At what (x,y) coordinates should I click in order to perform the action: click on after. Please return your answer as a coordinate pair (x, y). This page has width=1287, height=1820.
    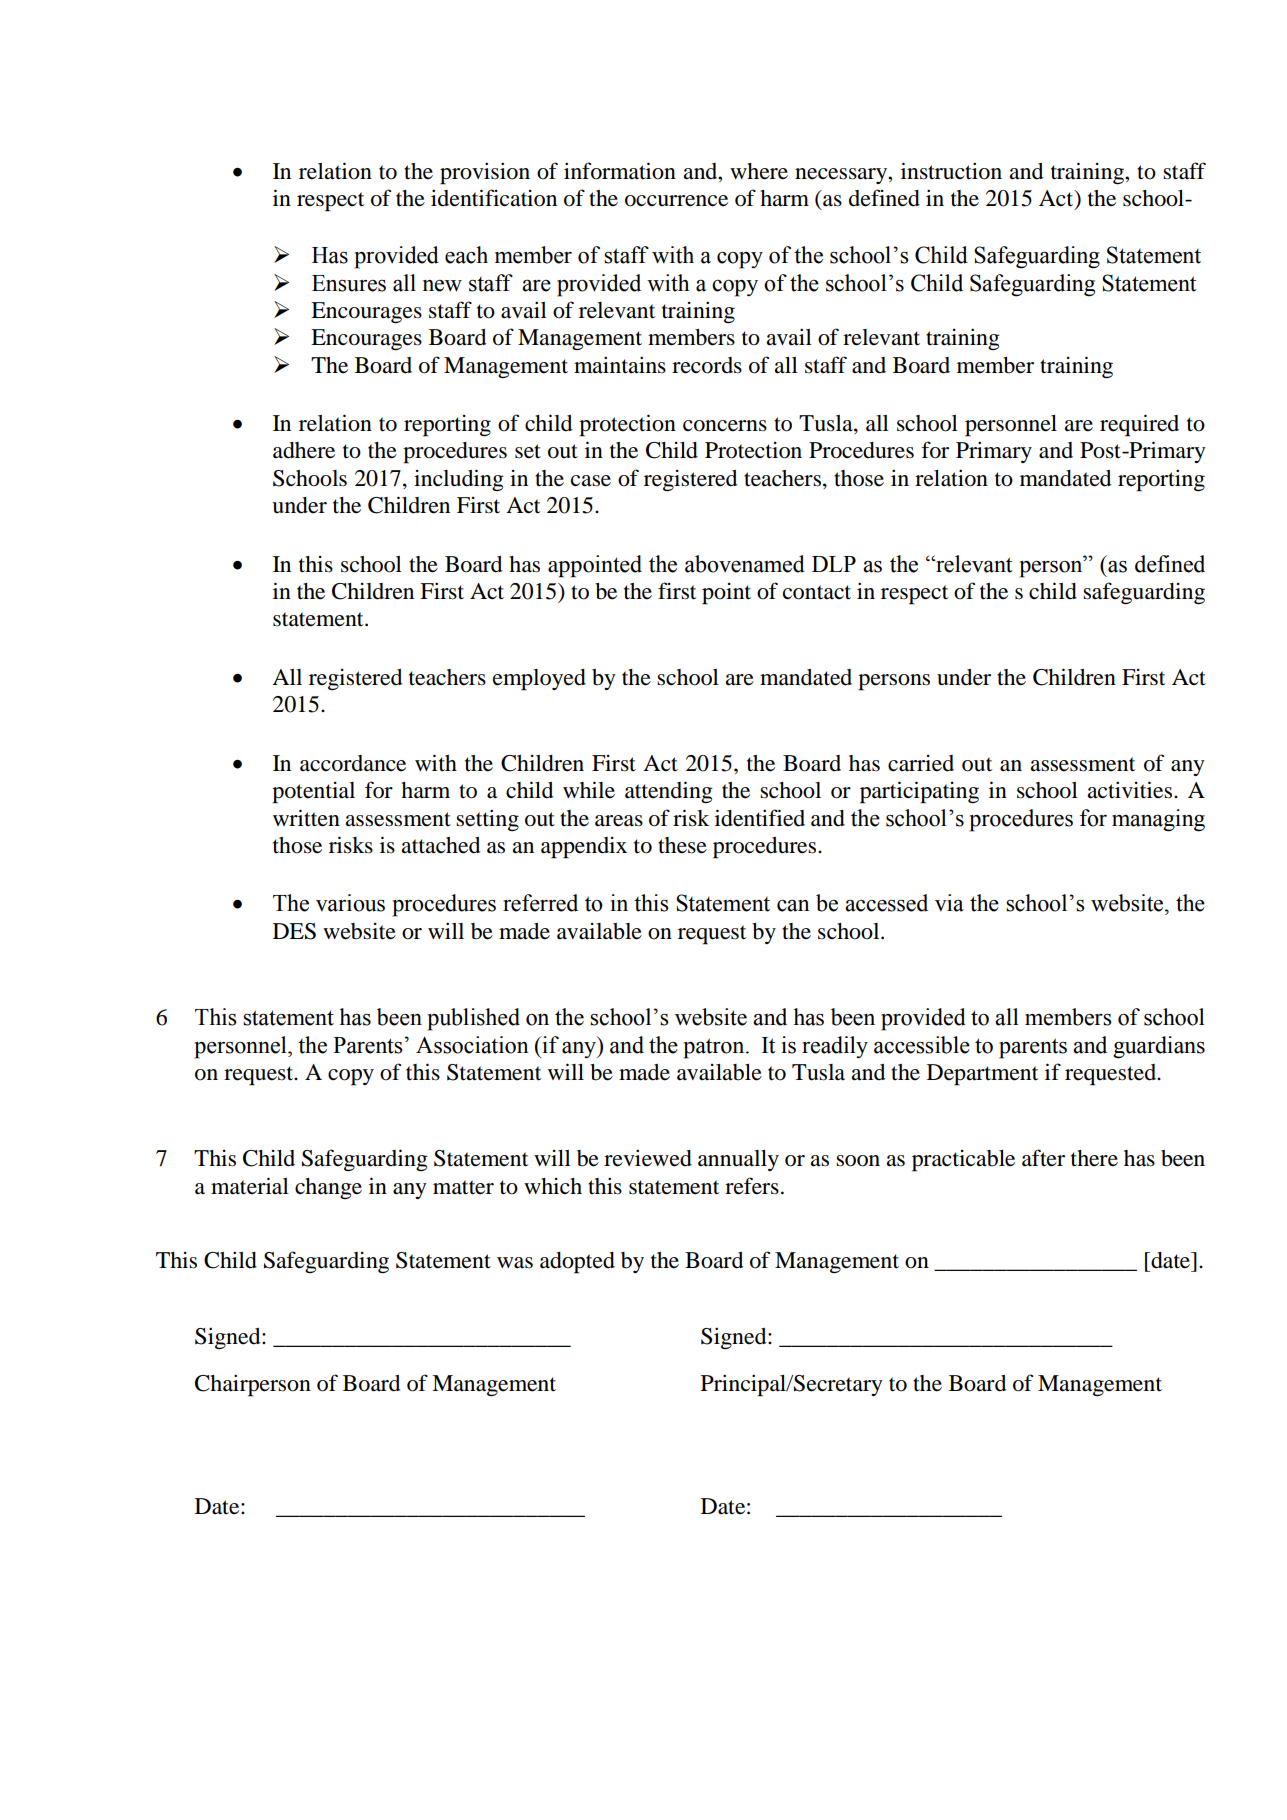
    Looking at the image, I should click on (1043, 1158).
